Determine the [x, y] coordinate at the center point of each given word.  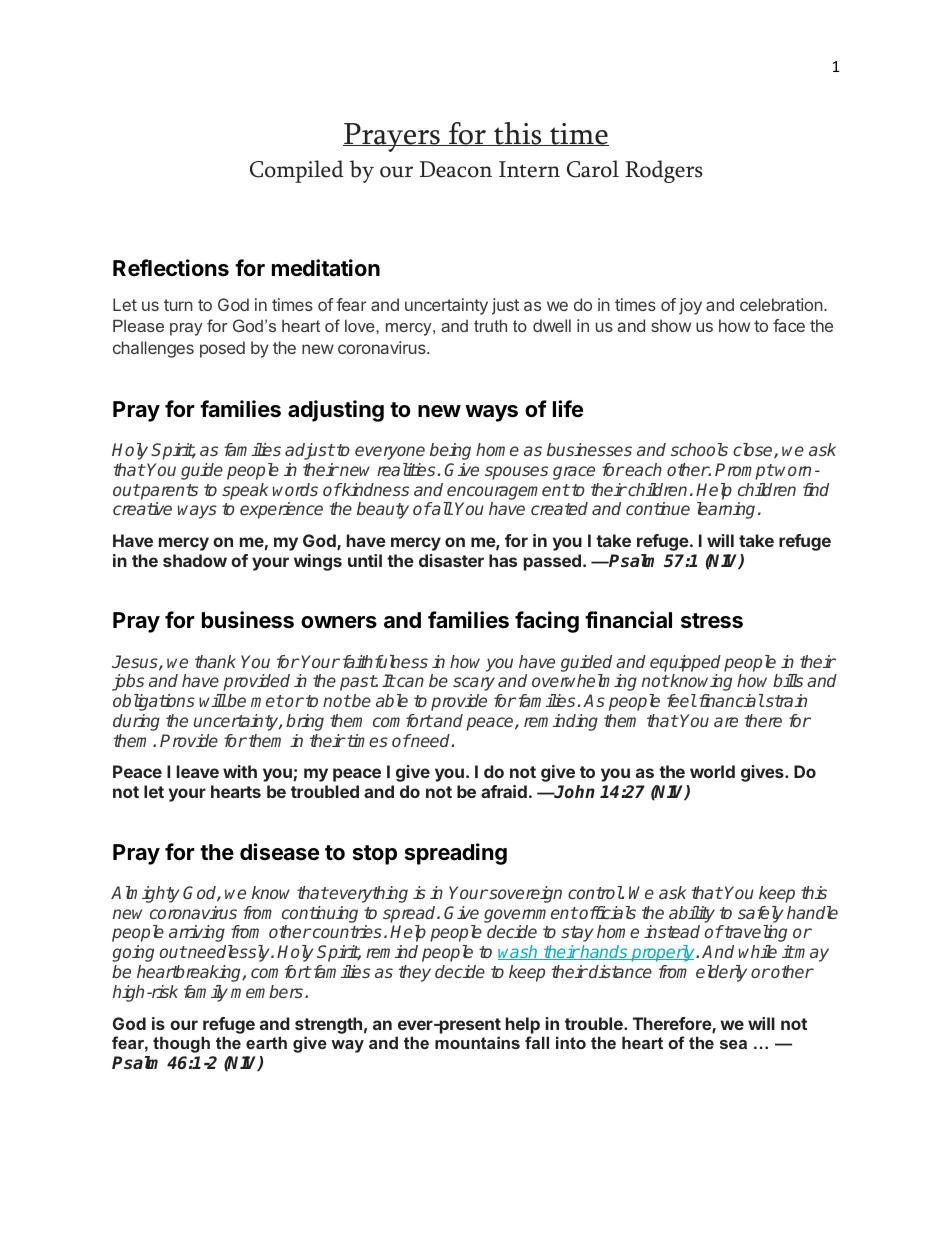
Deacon [456, 169]
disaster [451, 560]
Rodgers [664, 171]
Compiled [297, 171]
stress [712, 621]
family [206, 993]
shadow [195, 560]
